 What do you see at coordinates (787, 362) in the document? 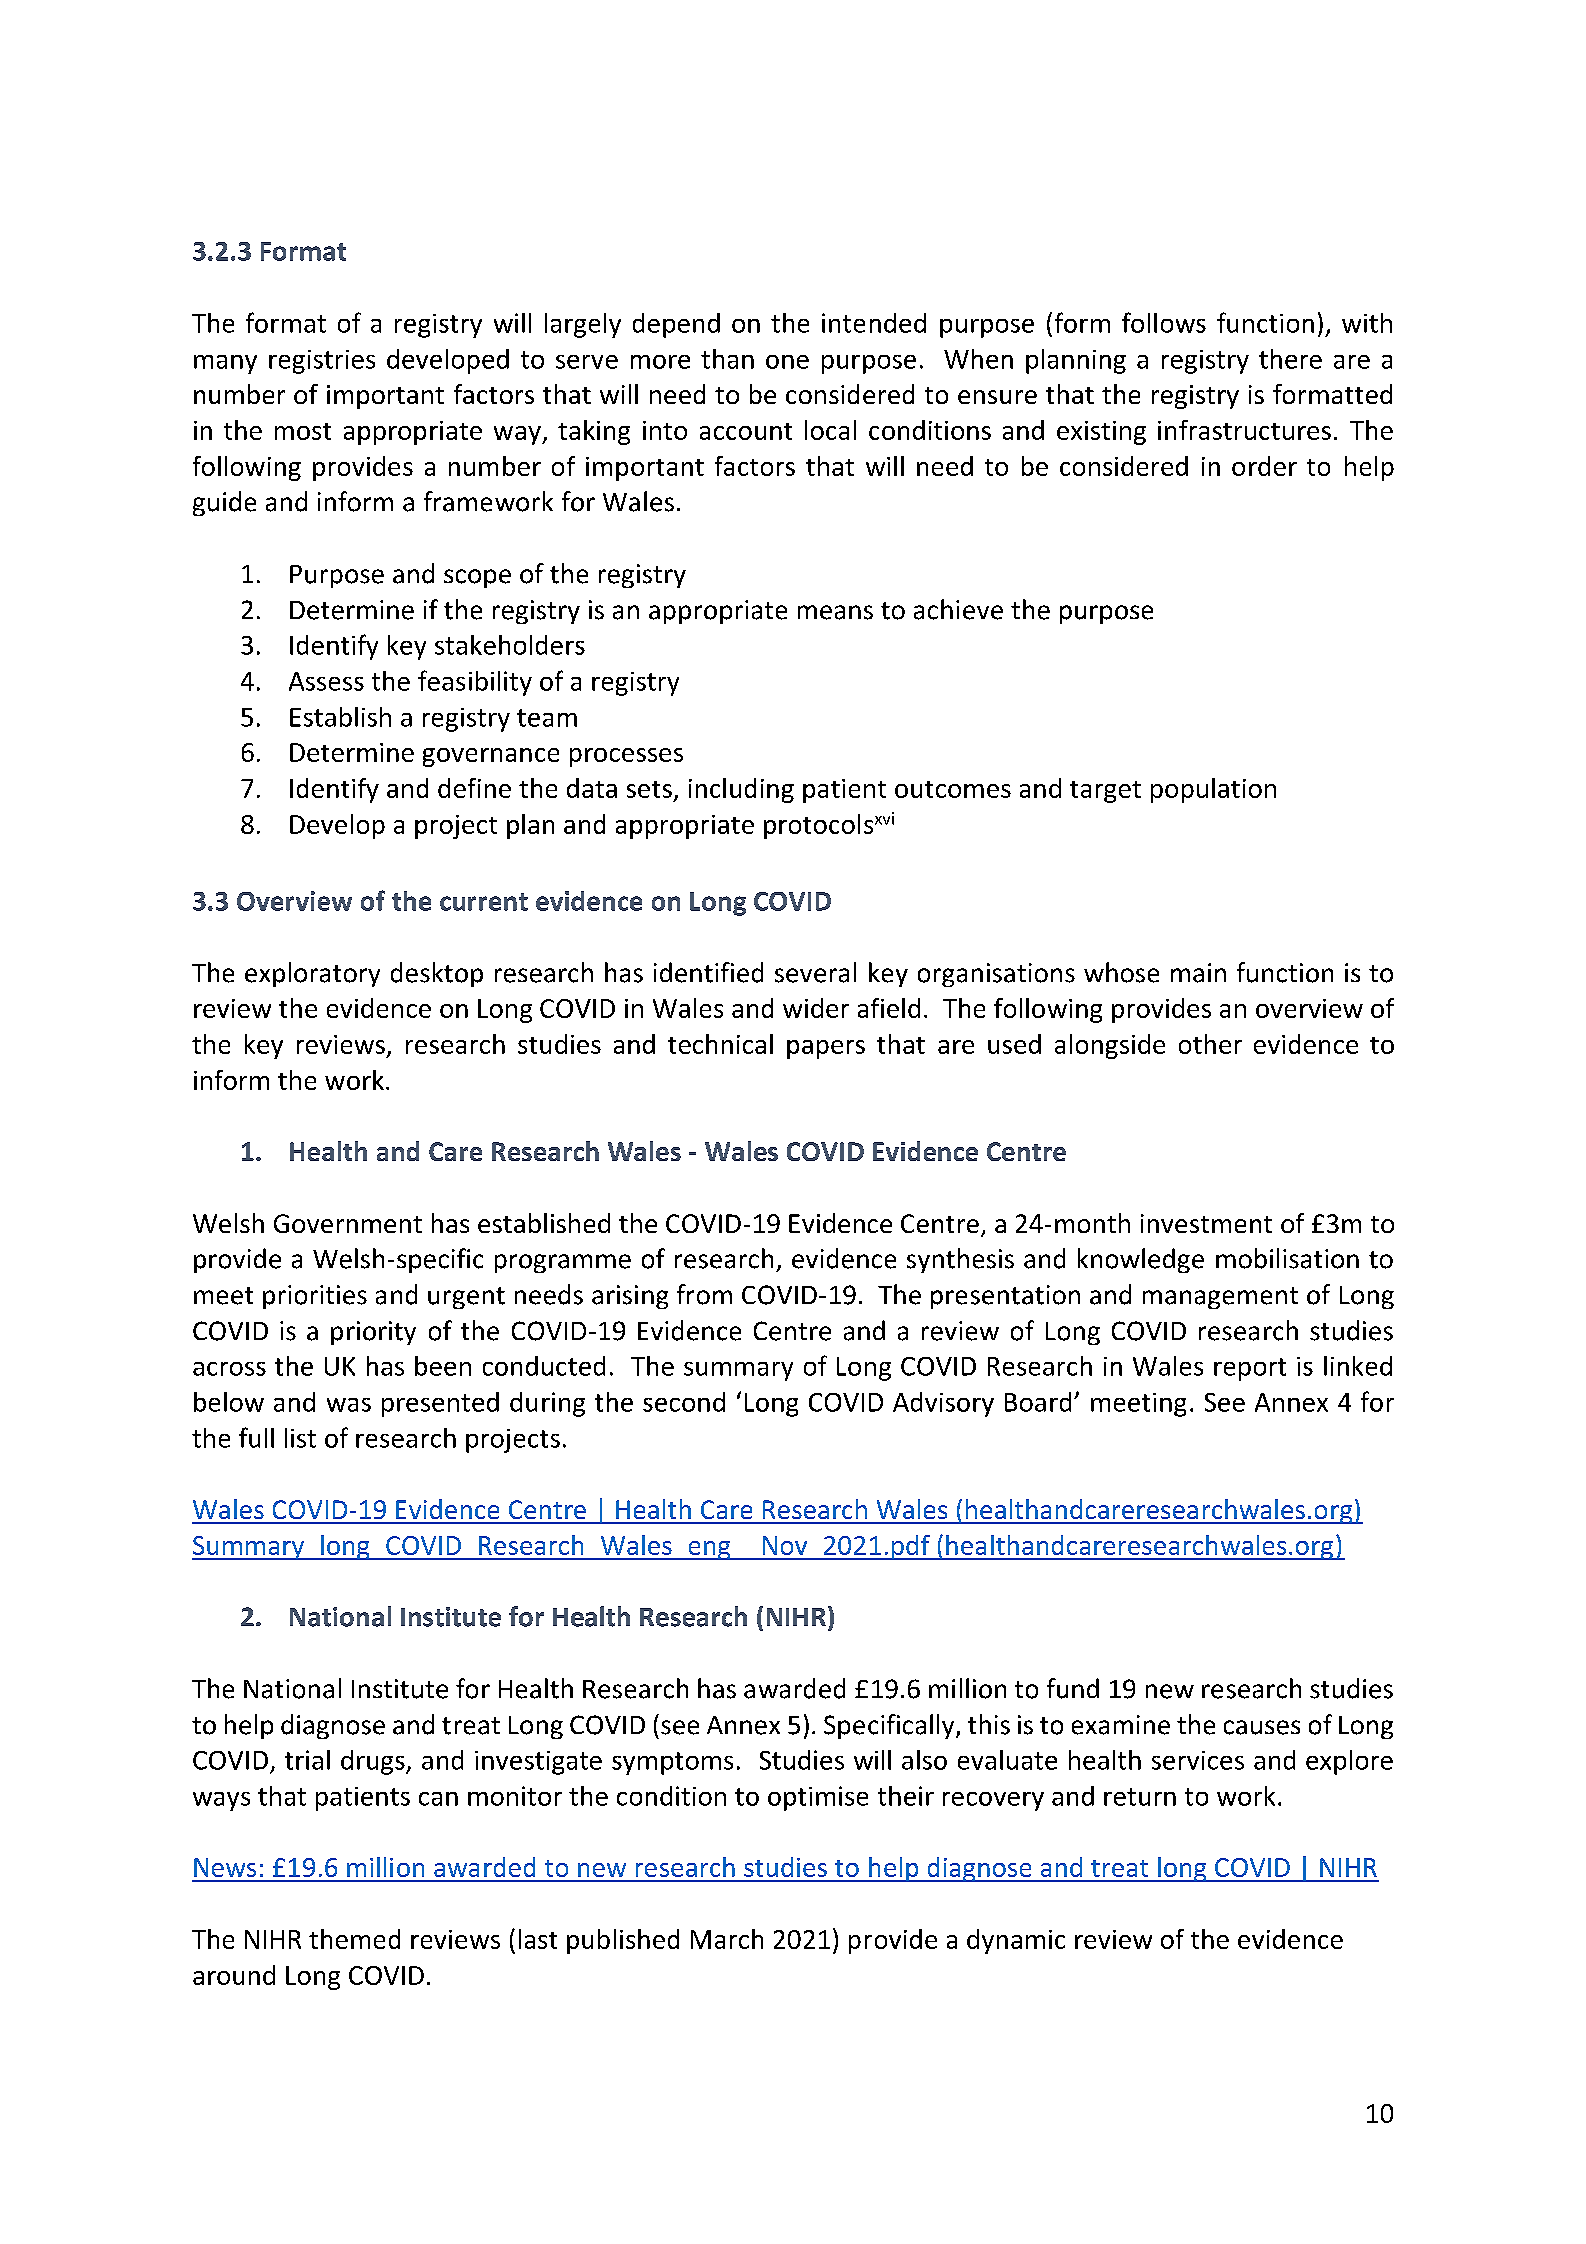
I see `one` at bounding box center [787, 362].
